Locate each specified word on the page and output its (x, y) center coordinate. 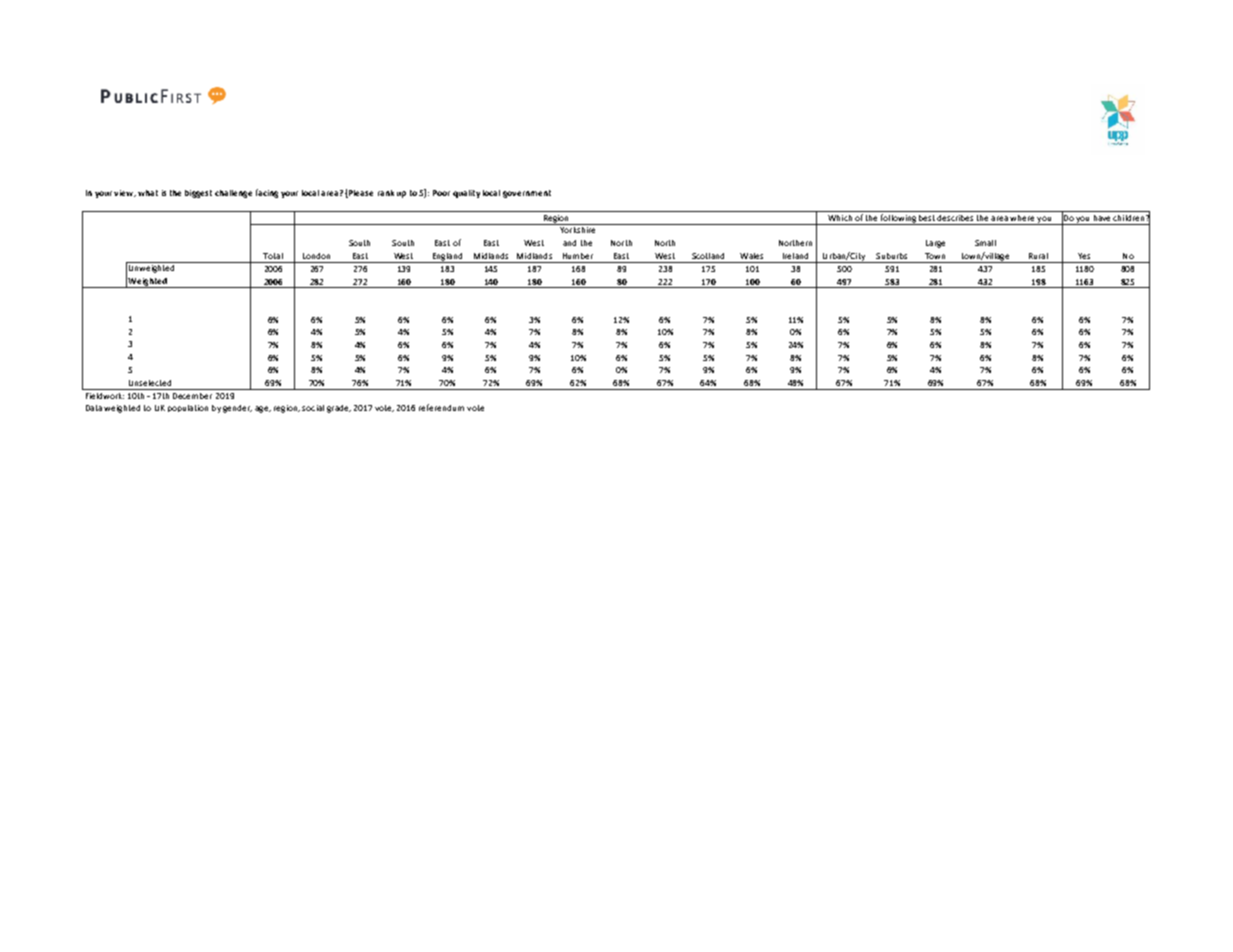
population (188, 408)
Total (273, 256)
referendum (441, 407)
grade (339, 409)
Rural (1038, 256)
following (898, 219)
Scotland (708, 256)
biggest (198, 194)
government (527, 194)
